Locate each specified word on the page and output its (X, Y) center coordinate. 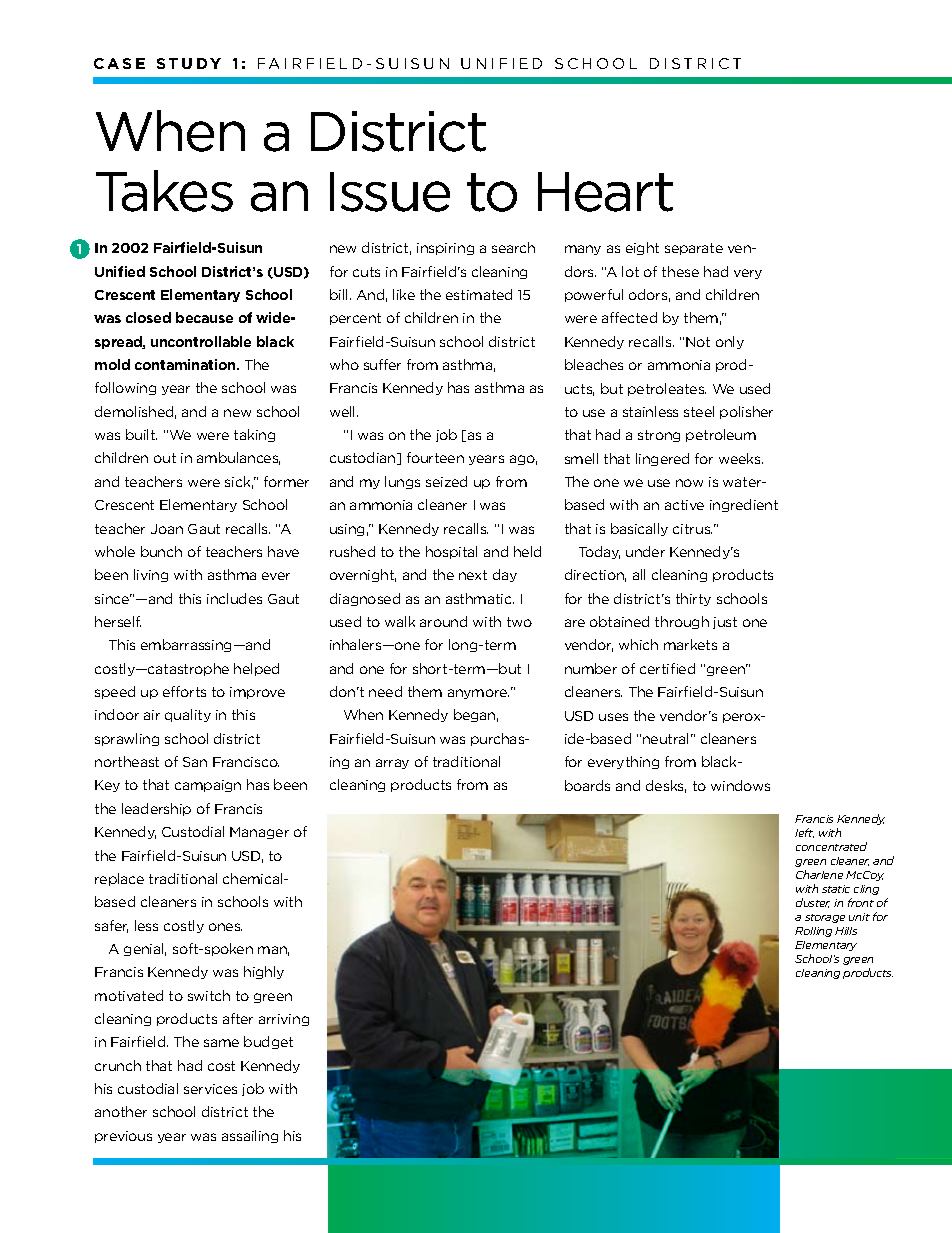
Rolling (813, 932)
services (210, 1089)
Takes (164, 191)
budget (268, 1042)
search (513, 247)
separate (694, 249)
